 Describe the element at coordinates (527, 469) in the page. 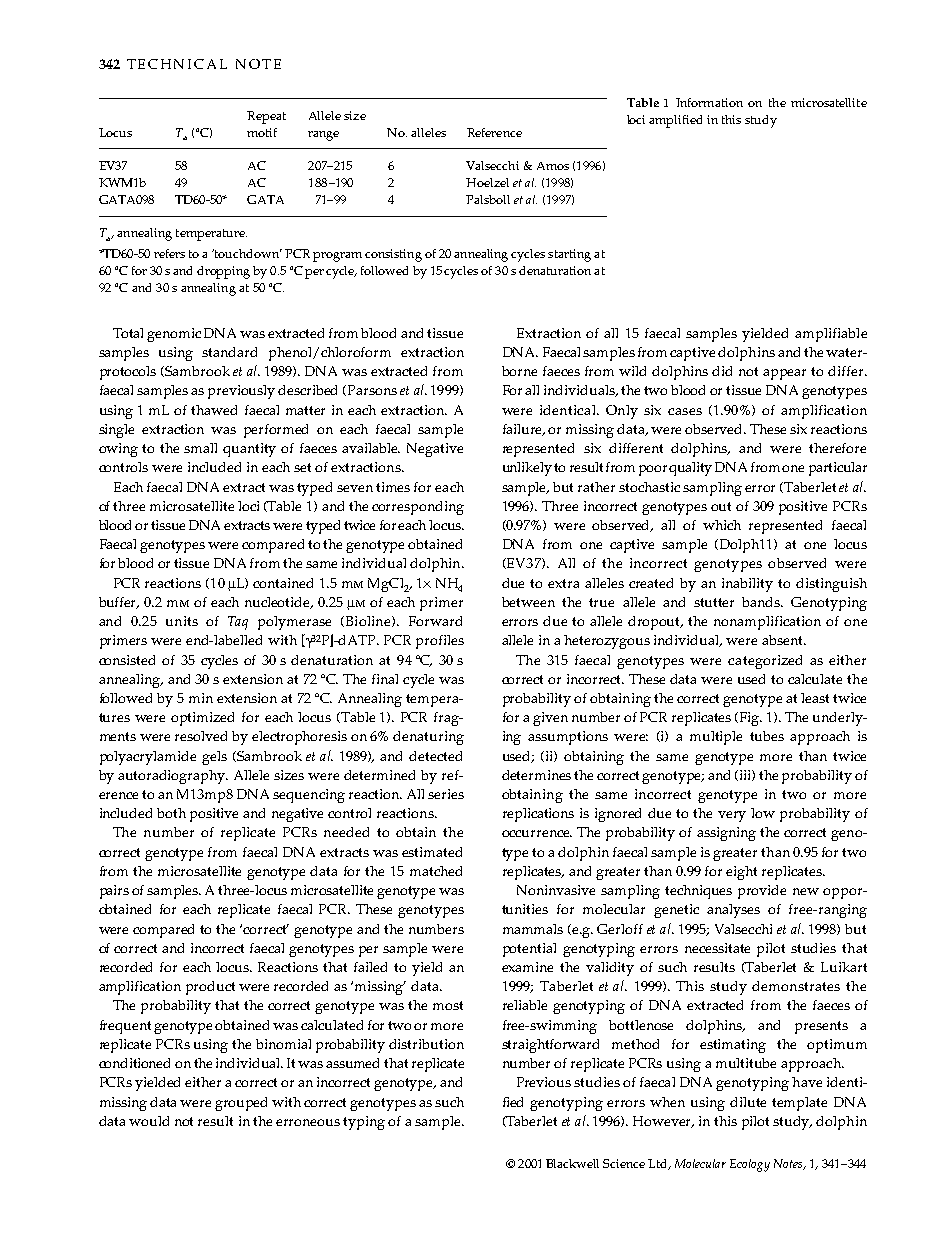

I see `unlikely` at that location.
